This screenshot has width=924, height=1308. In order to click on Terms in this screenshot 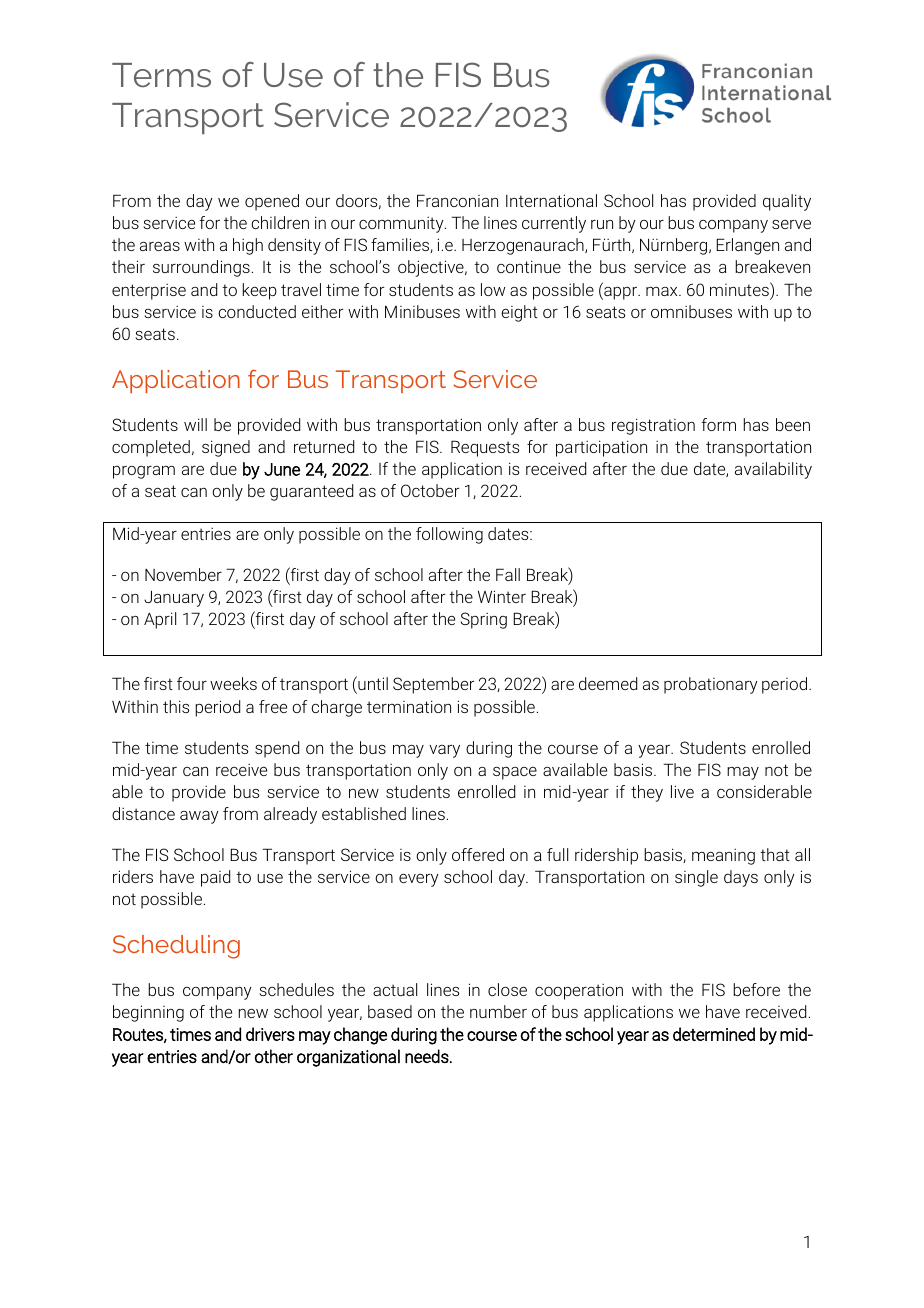, I will do `click(161, 75)`.
